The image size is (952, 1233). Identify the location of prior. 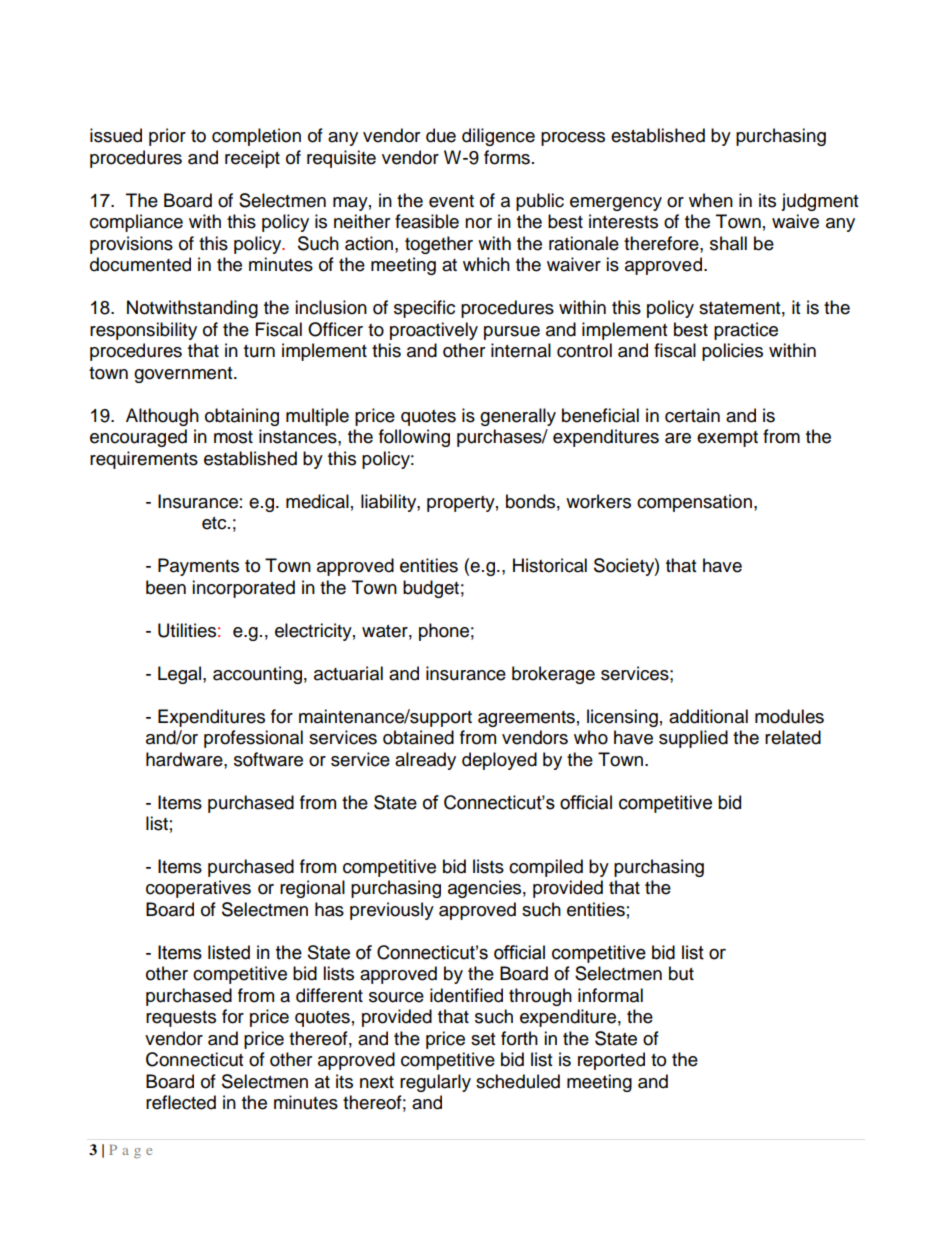
(167, 137).
